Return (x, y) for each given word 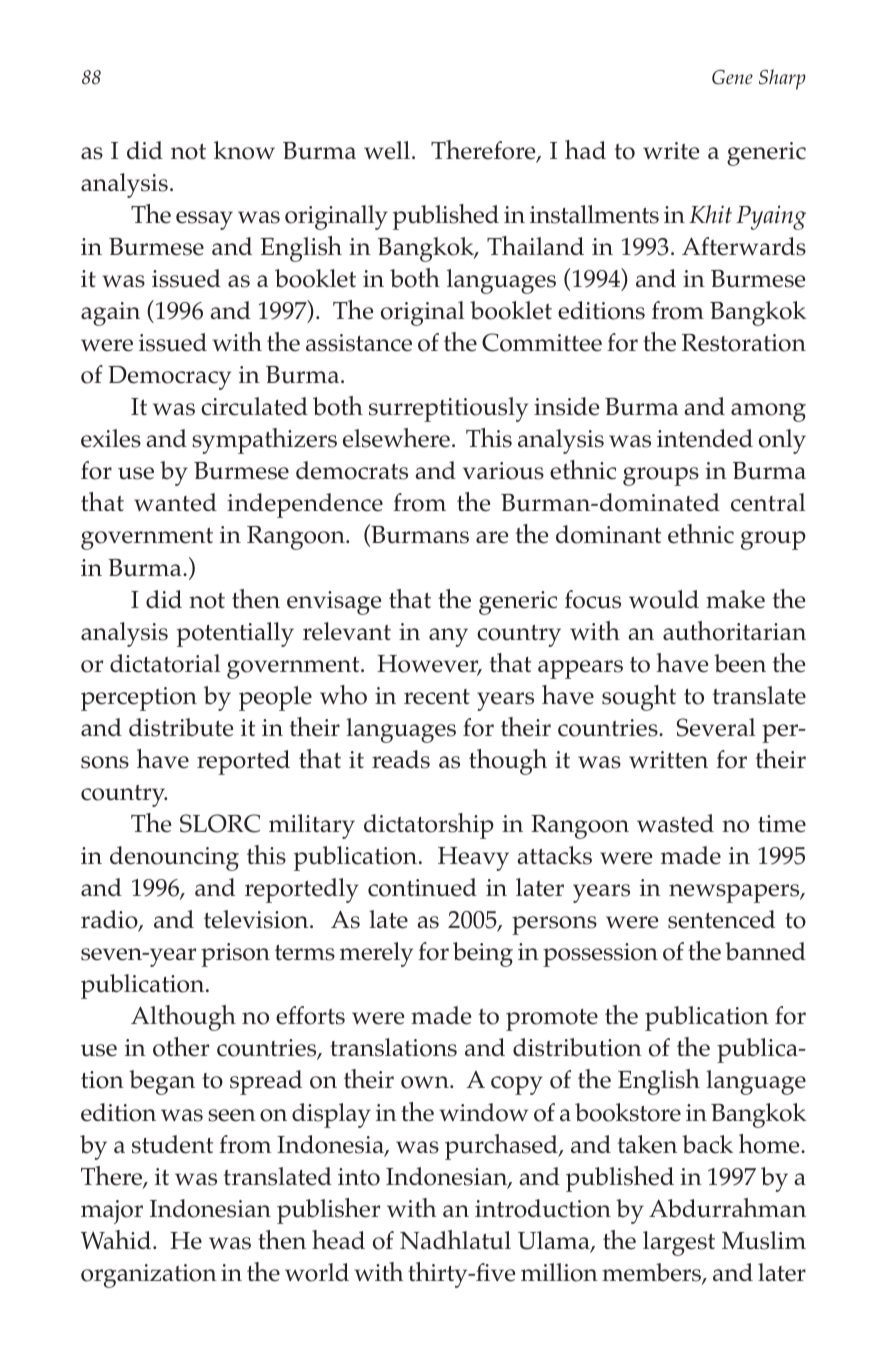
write (671, 151)
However (429, 665)
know (244, 150)
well (387, 150)
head (338, 1240)
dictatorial (165, 663)
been (740, 663)
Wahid (117, 1239)
